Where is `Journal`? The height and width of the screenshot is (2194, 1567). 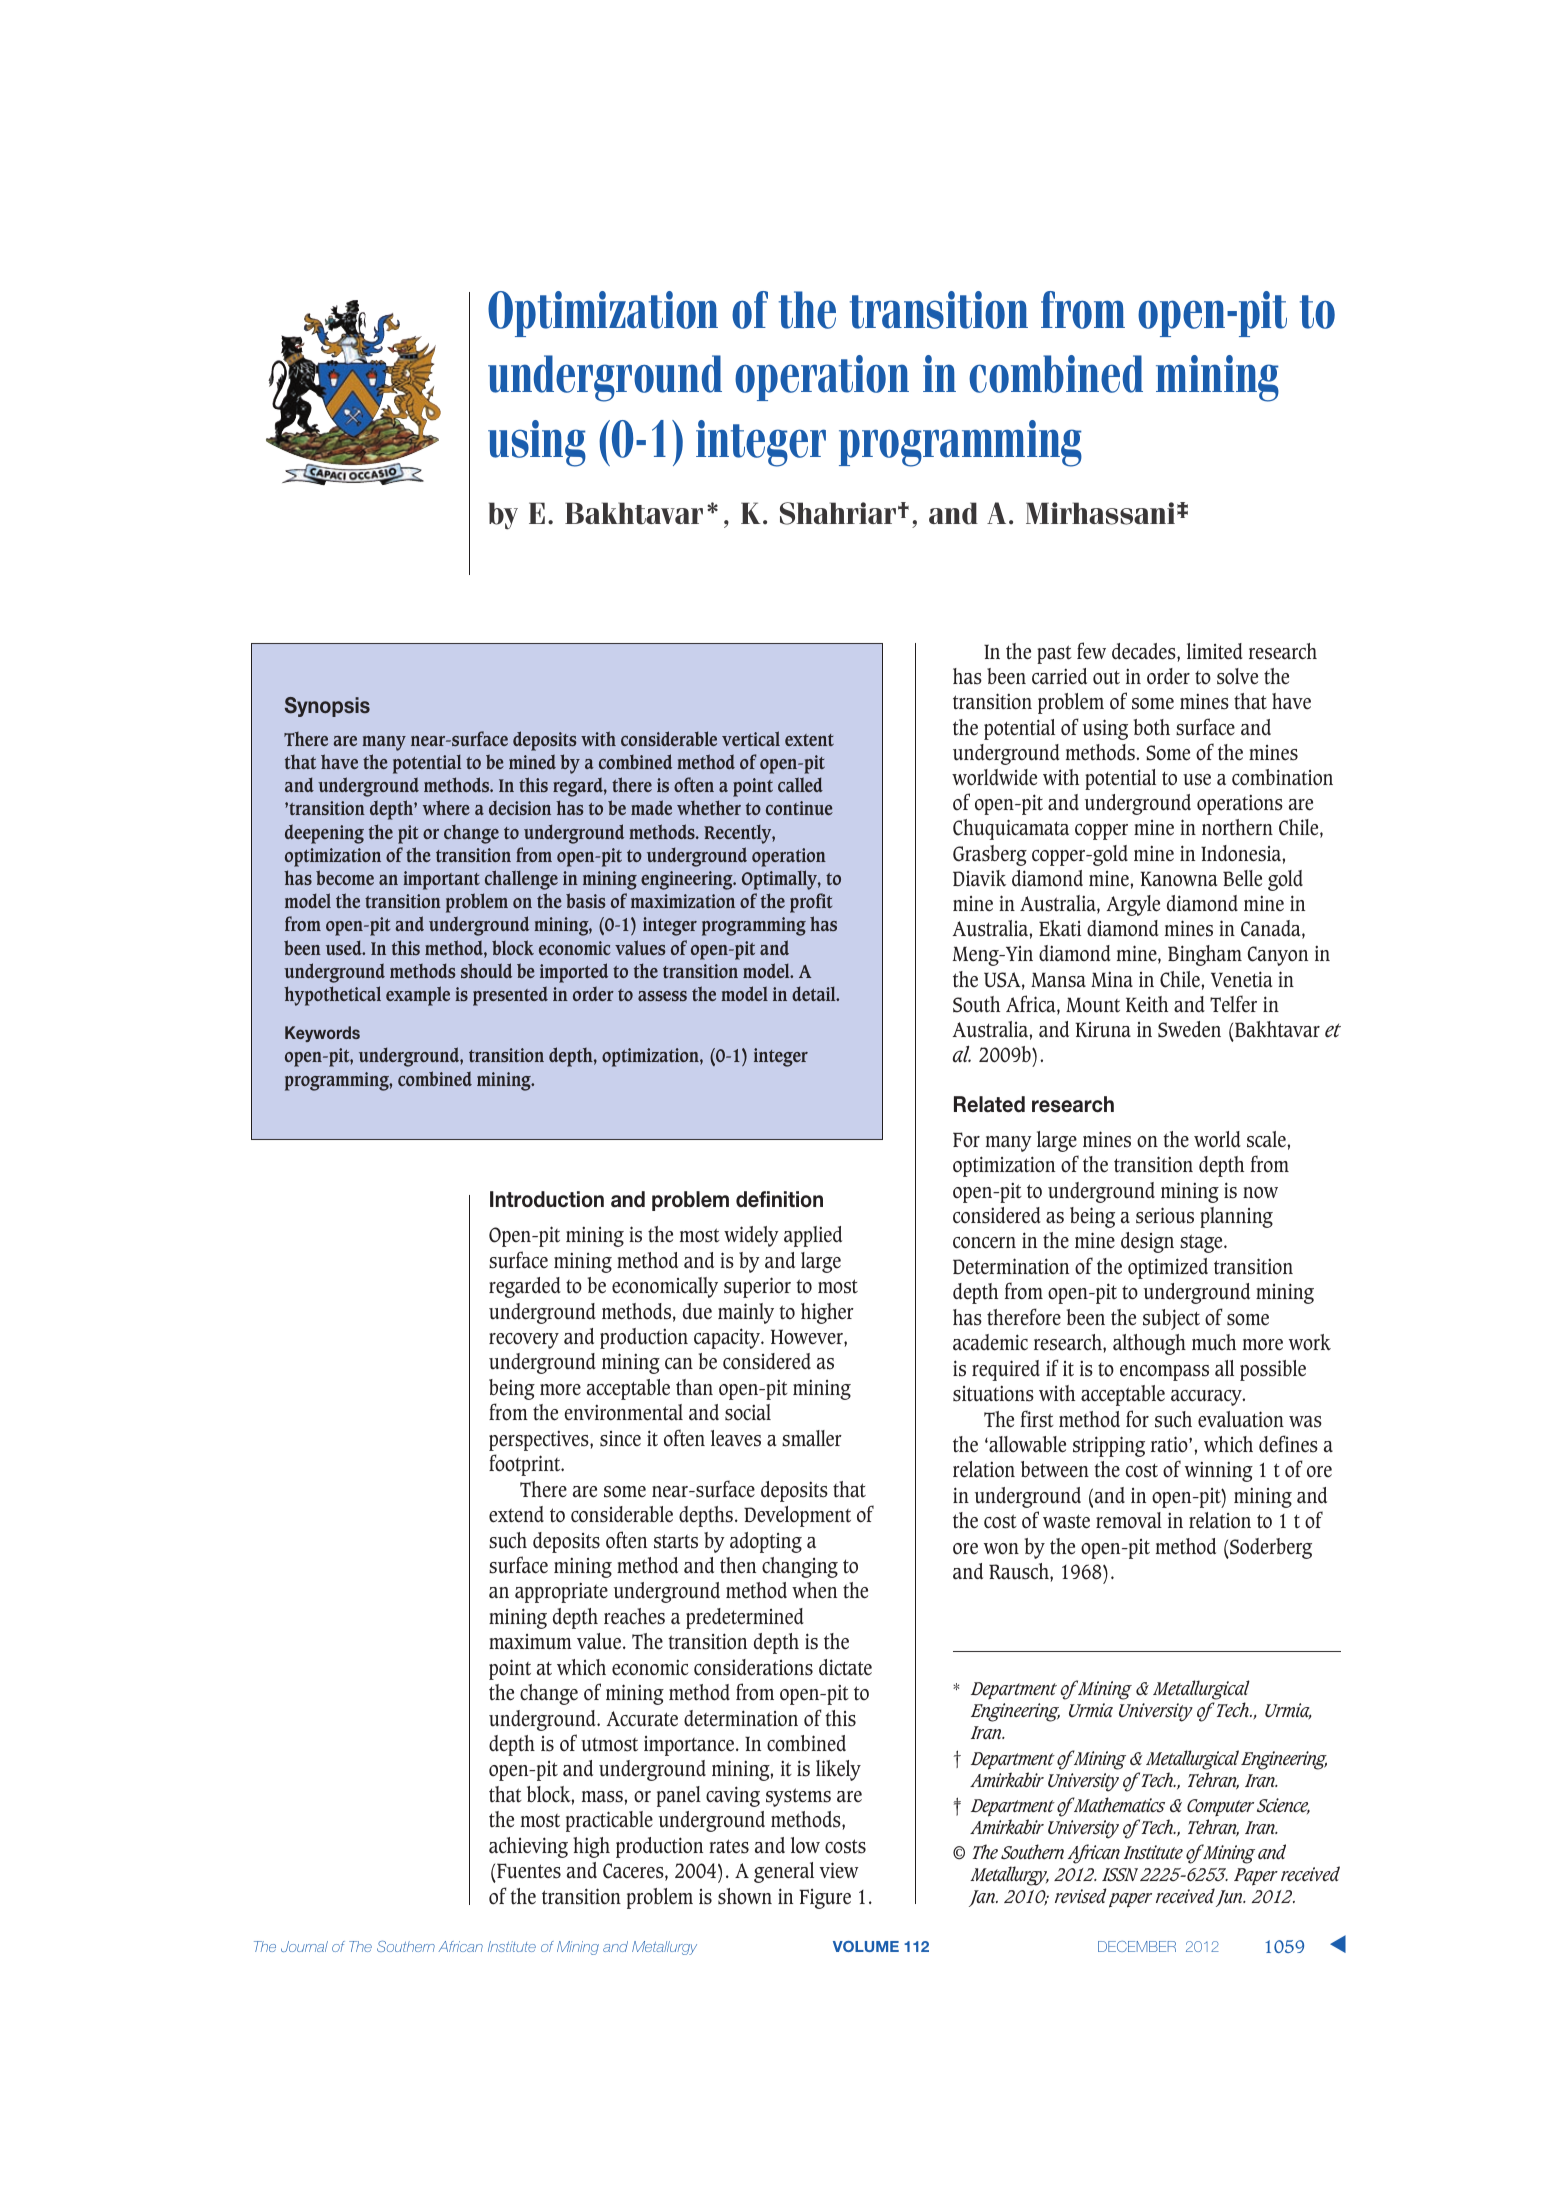 Journal is located at coordinates (304, 1946).
